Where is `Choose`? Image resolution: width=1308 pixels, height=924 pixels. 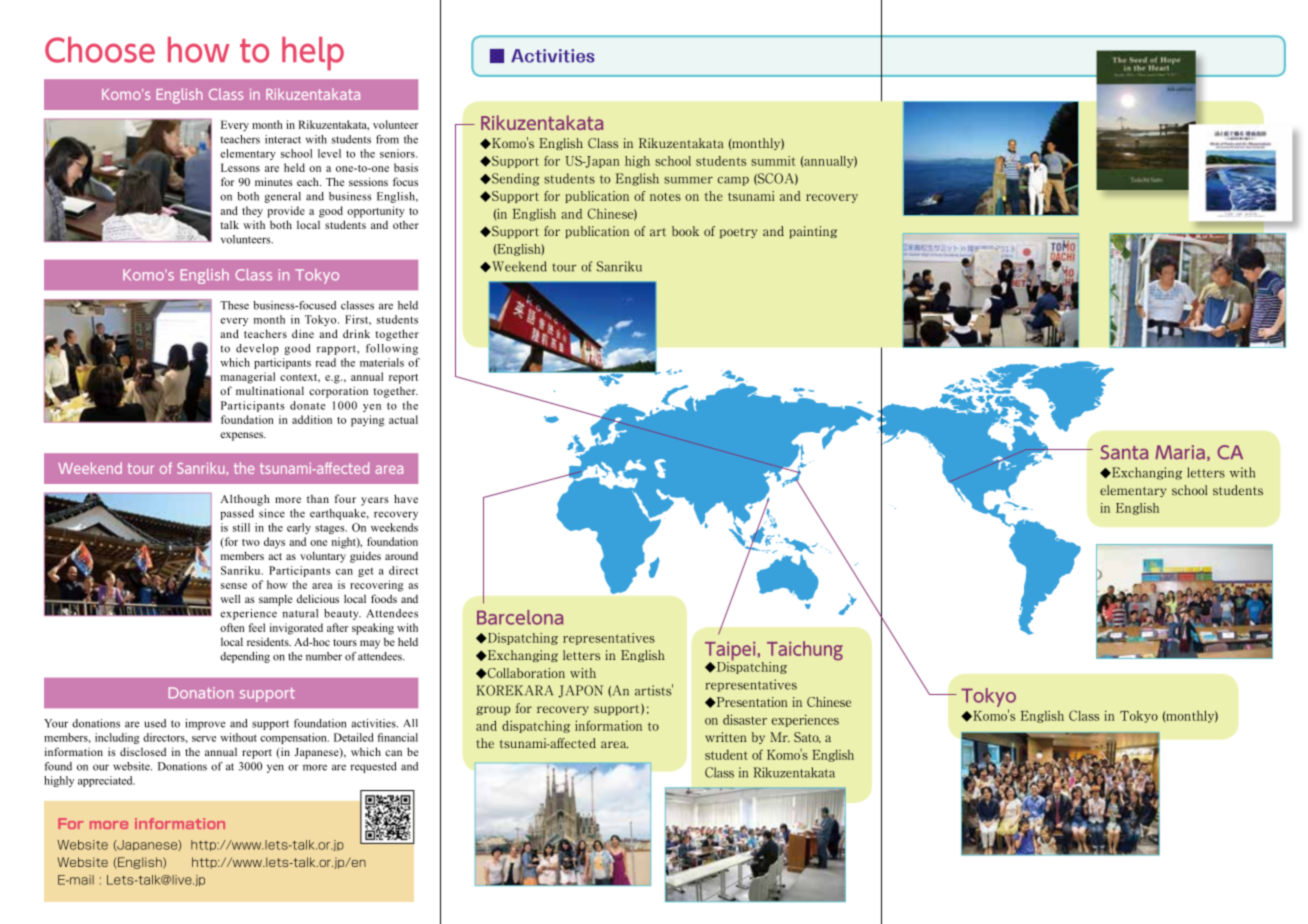
Choose is located at coordinates (100, 50).
